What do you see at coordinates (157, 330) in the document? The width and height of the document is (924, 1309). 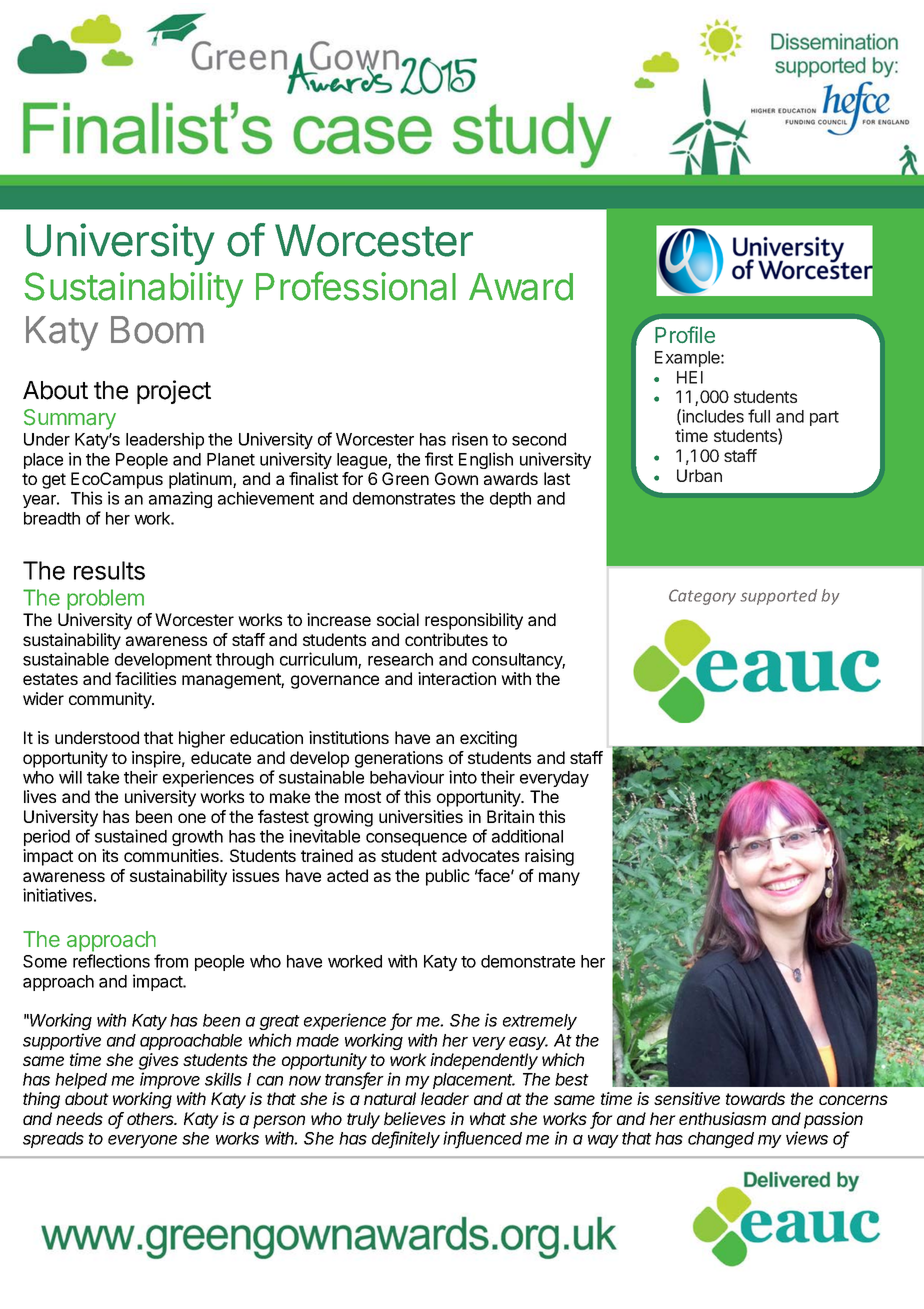 I see `Boom` at bounding box center [157, 330].
